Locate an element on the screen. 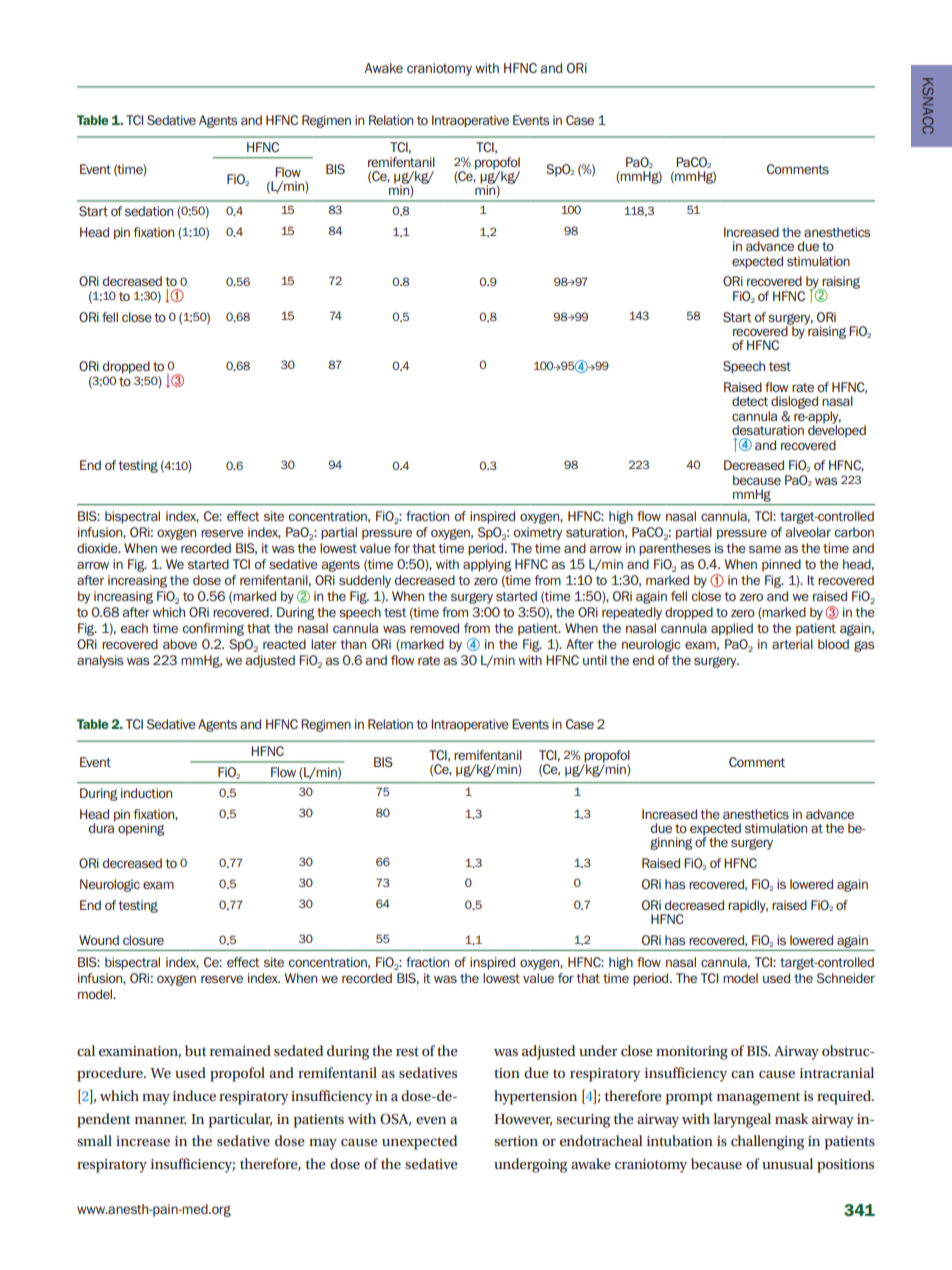 The height and width of the screenshot is (1270, 952). oximetry is located at coordinates (538, 533).
